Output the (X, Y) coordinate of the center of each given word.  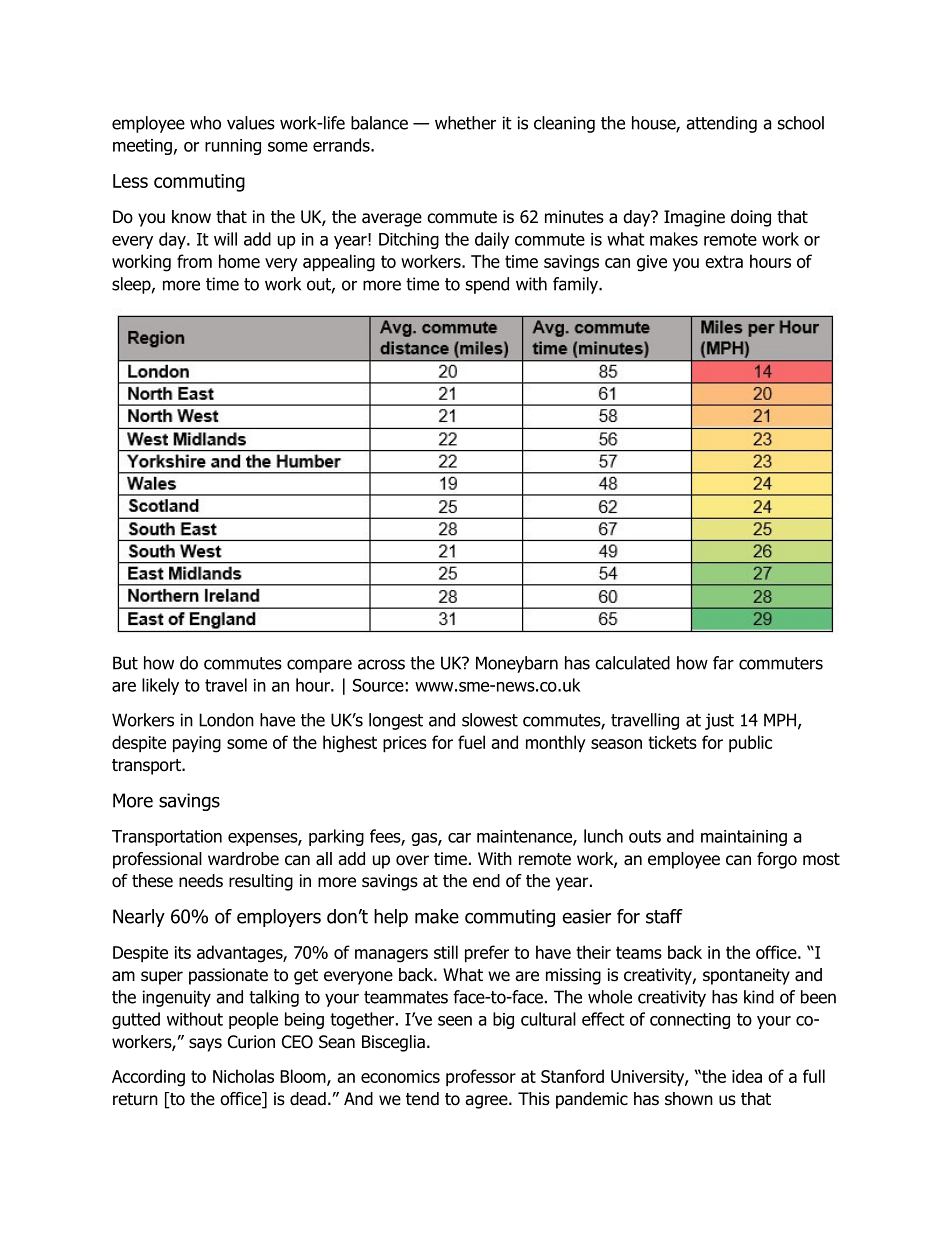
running (233, 147)
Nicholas (243, 1076)
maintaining (744, 838)
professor (481, 1078)
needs (201, 881)
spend (487, 285)
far (723, 663)
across (381, 664)
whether (465, 123)
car (459, 838)
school (801, 123)
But (125, 663)
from (194, 261)
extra (724, 261)
